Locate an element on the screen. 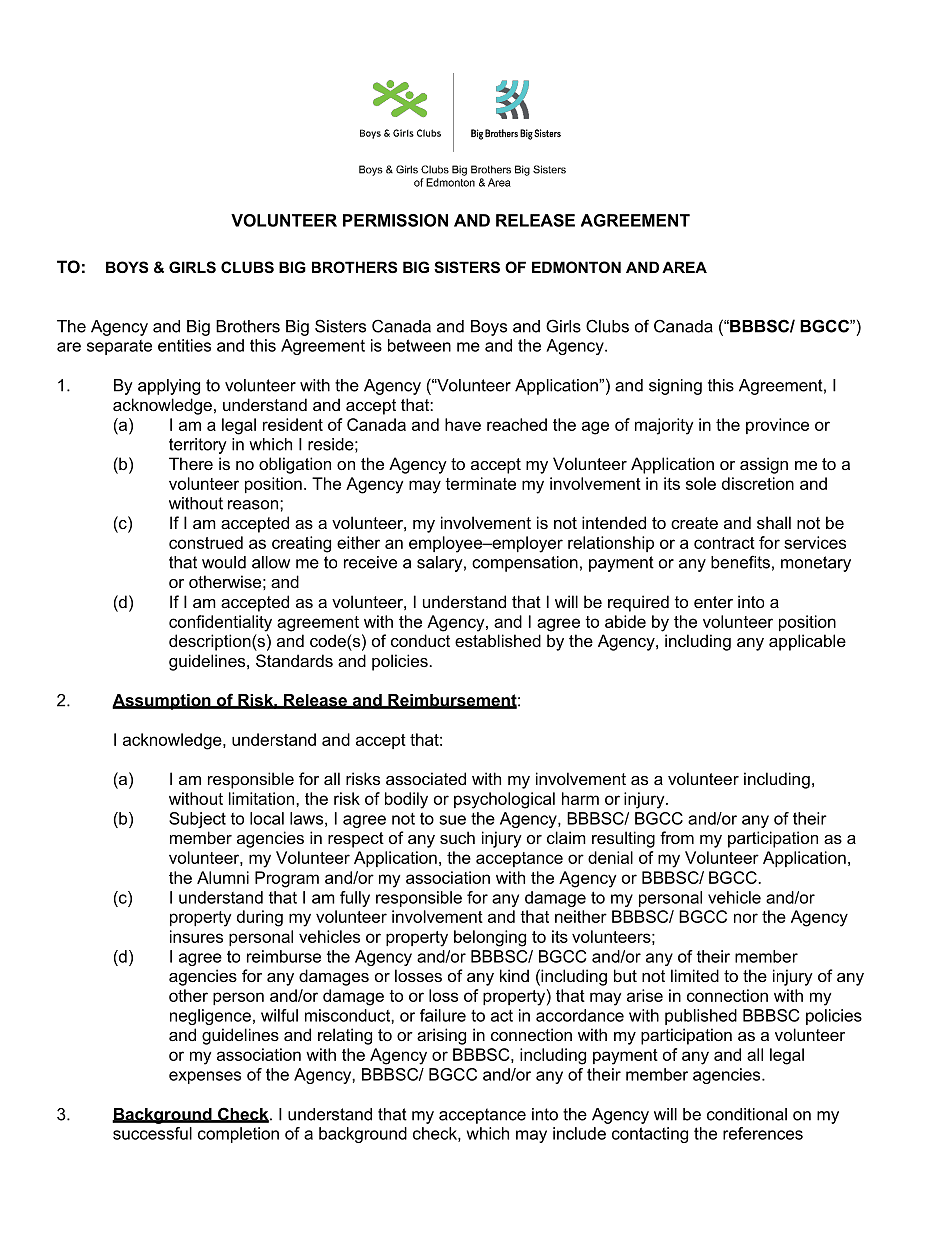  construed is located at coordinates (206, 542).
